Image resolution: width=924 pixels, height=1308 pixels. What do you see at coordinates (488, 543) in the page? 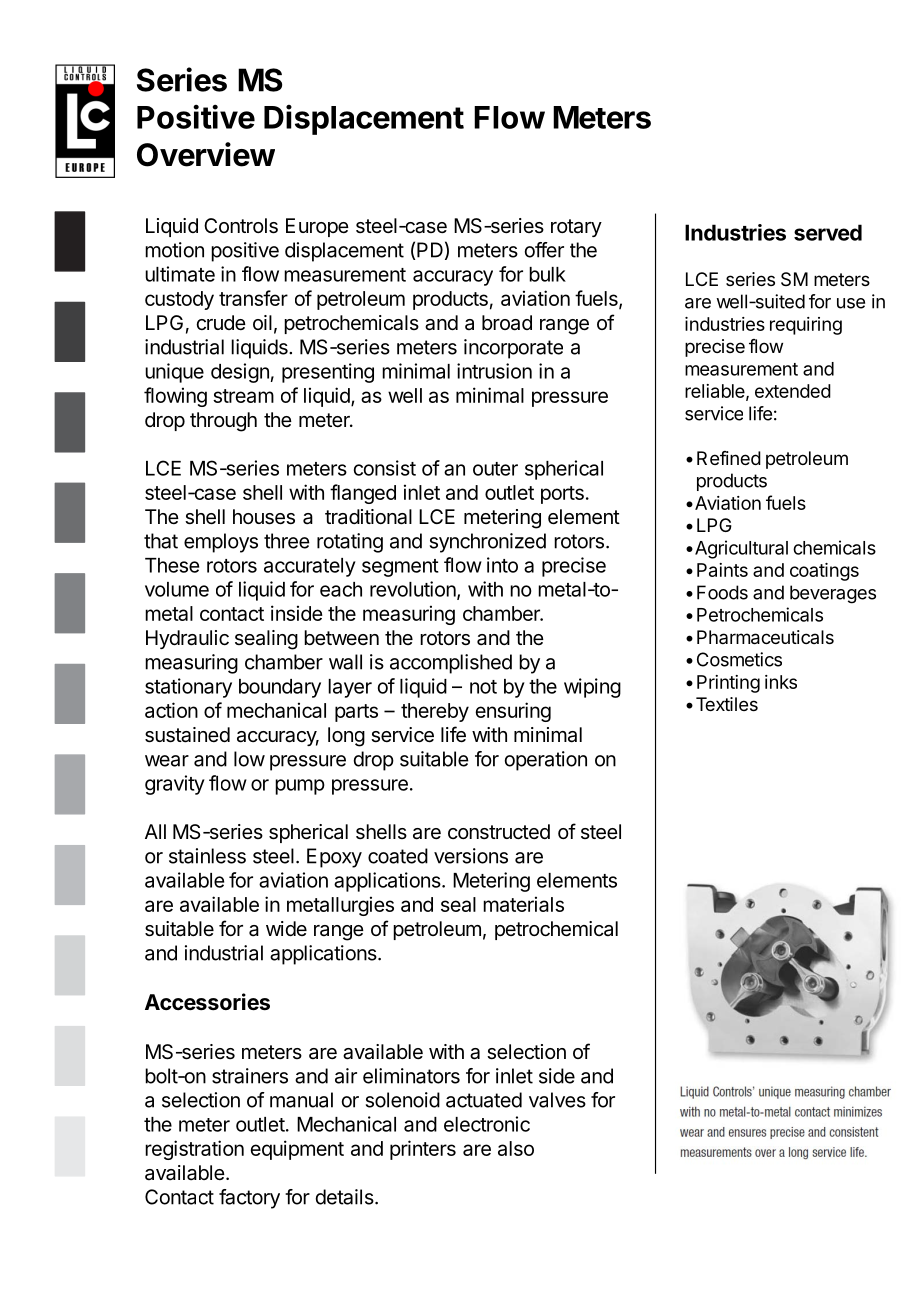
I see `synchronized` at bounding box center [488, 543].
